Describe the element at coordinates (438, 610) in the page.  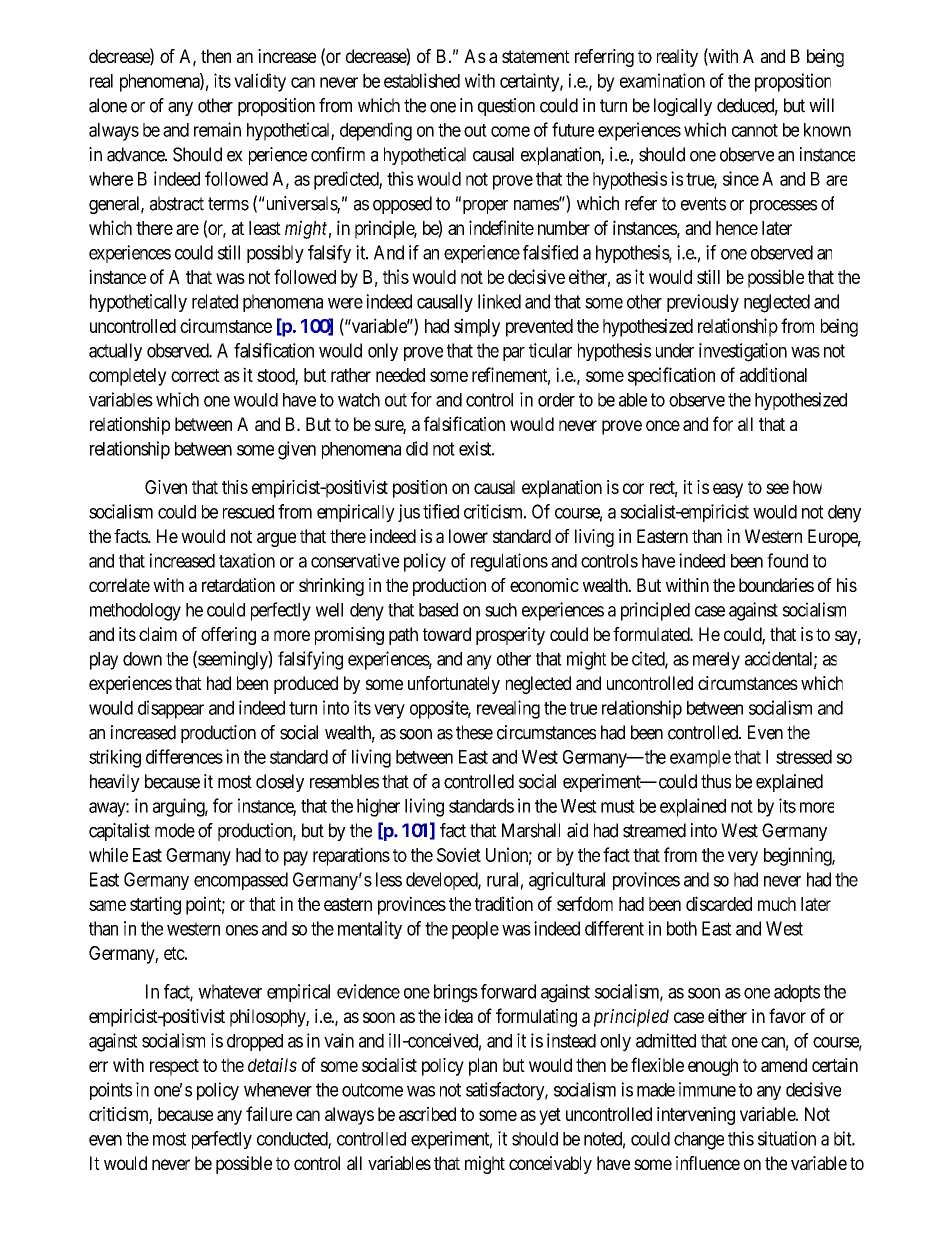
I see `based` at that location.
